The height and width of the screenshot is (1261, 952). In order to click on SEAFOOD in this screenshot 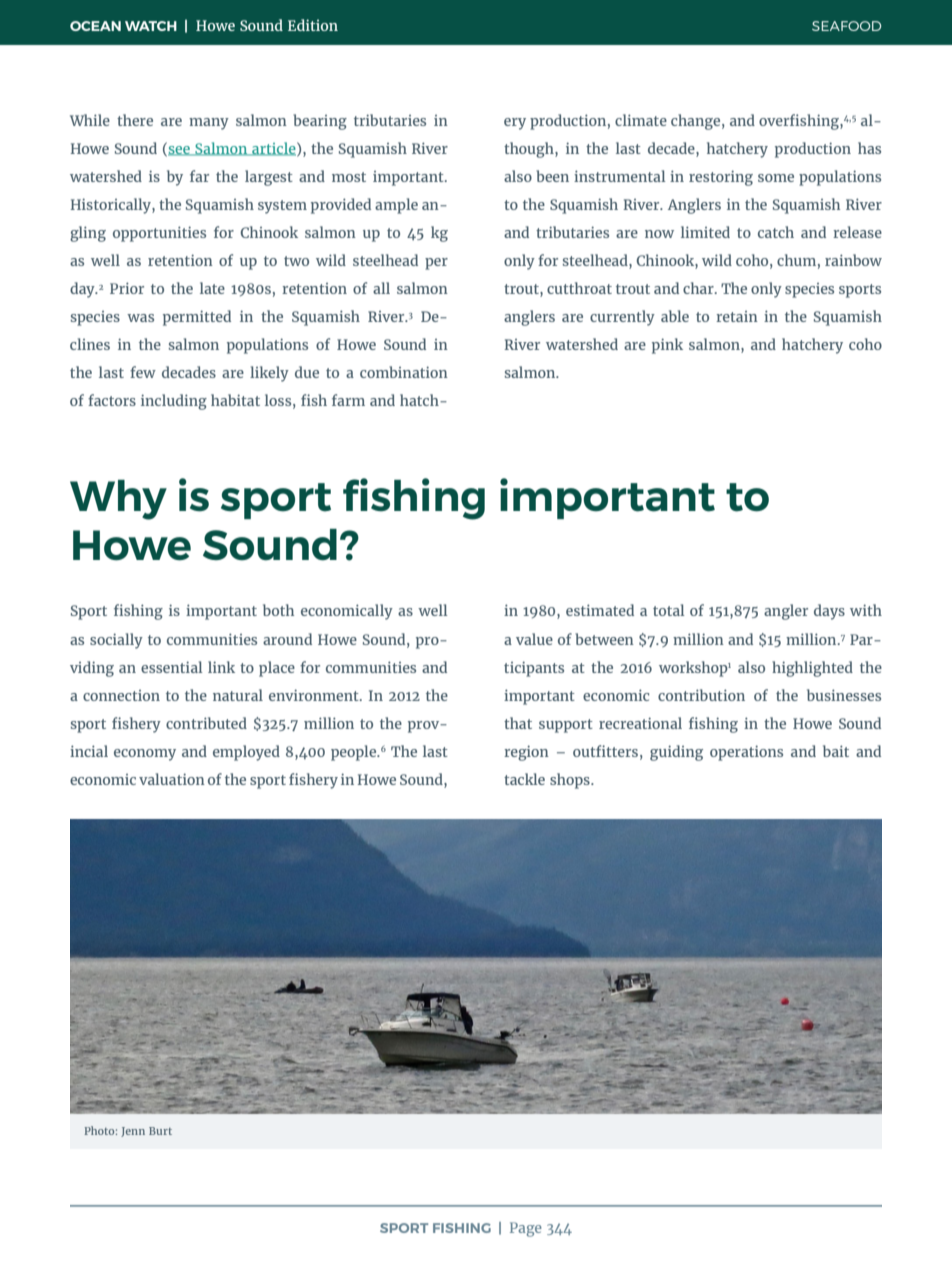, I will do `click(846, 26)`.
